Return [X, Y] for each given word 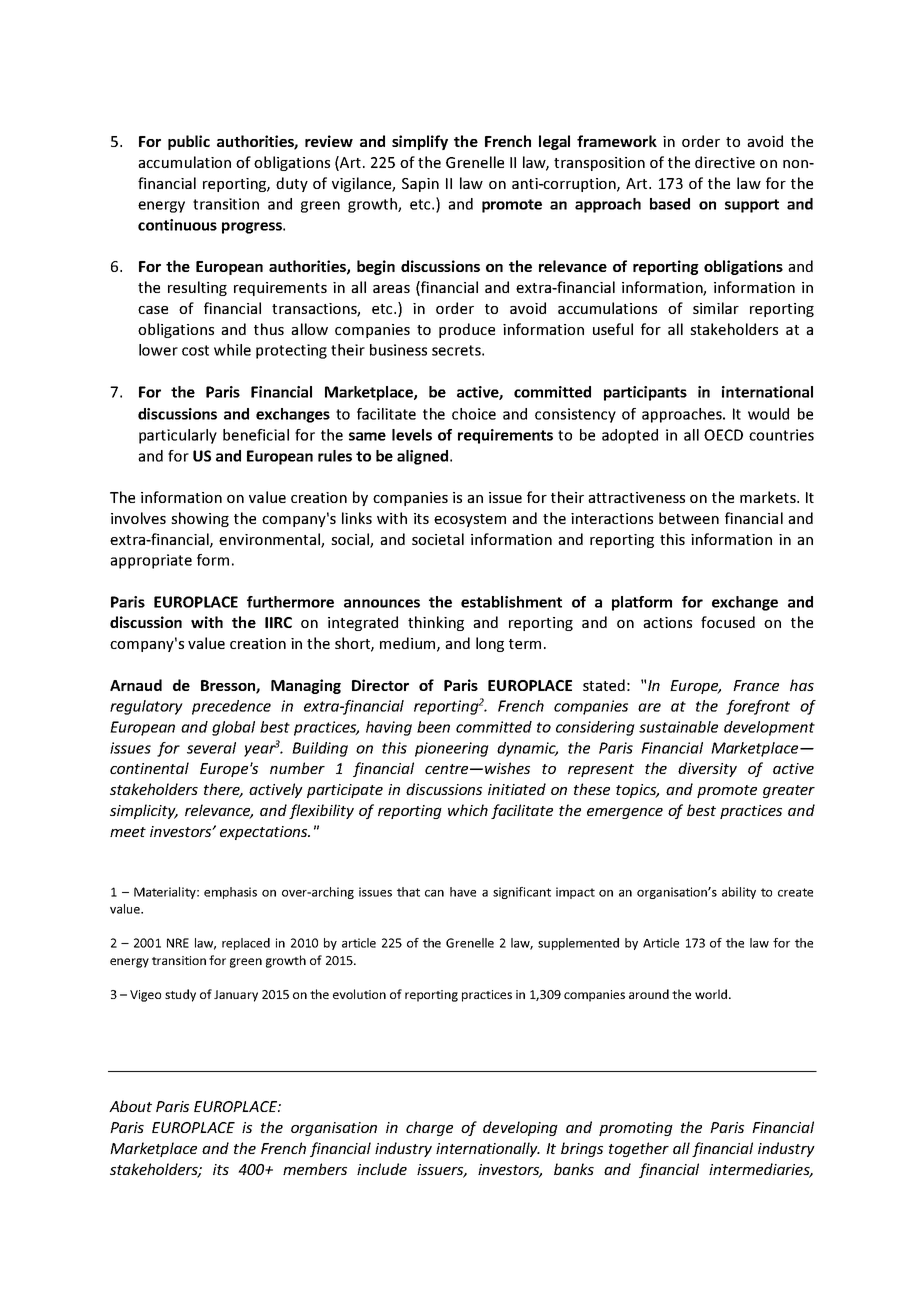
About [130, 1106]
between [689, 518]
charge [429, 1128]
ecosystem [470, 520]
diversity [707, 769]
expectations [265, 833]
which [468, 810]
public [189, 142]
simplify [420, 142]
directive [725, 162]
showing [200, 519]
